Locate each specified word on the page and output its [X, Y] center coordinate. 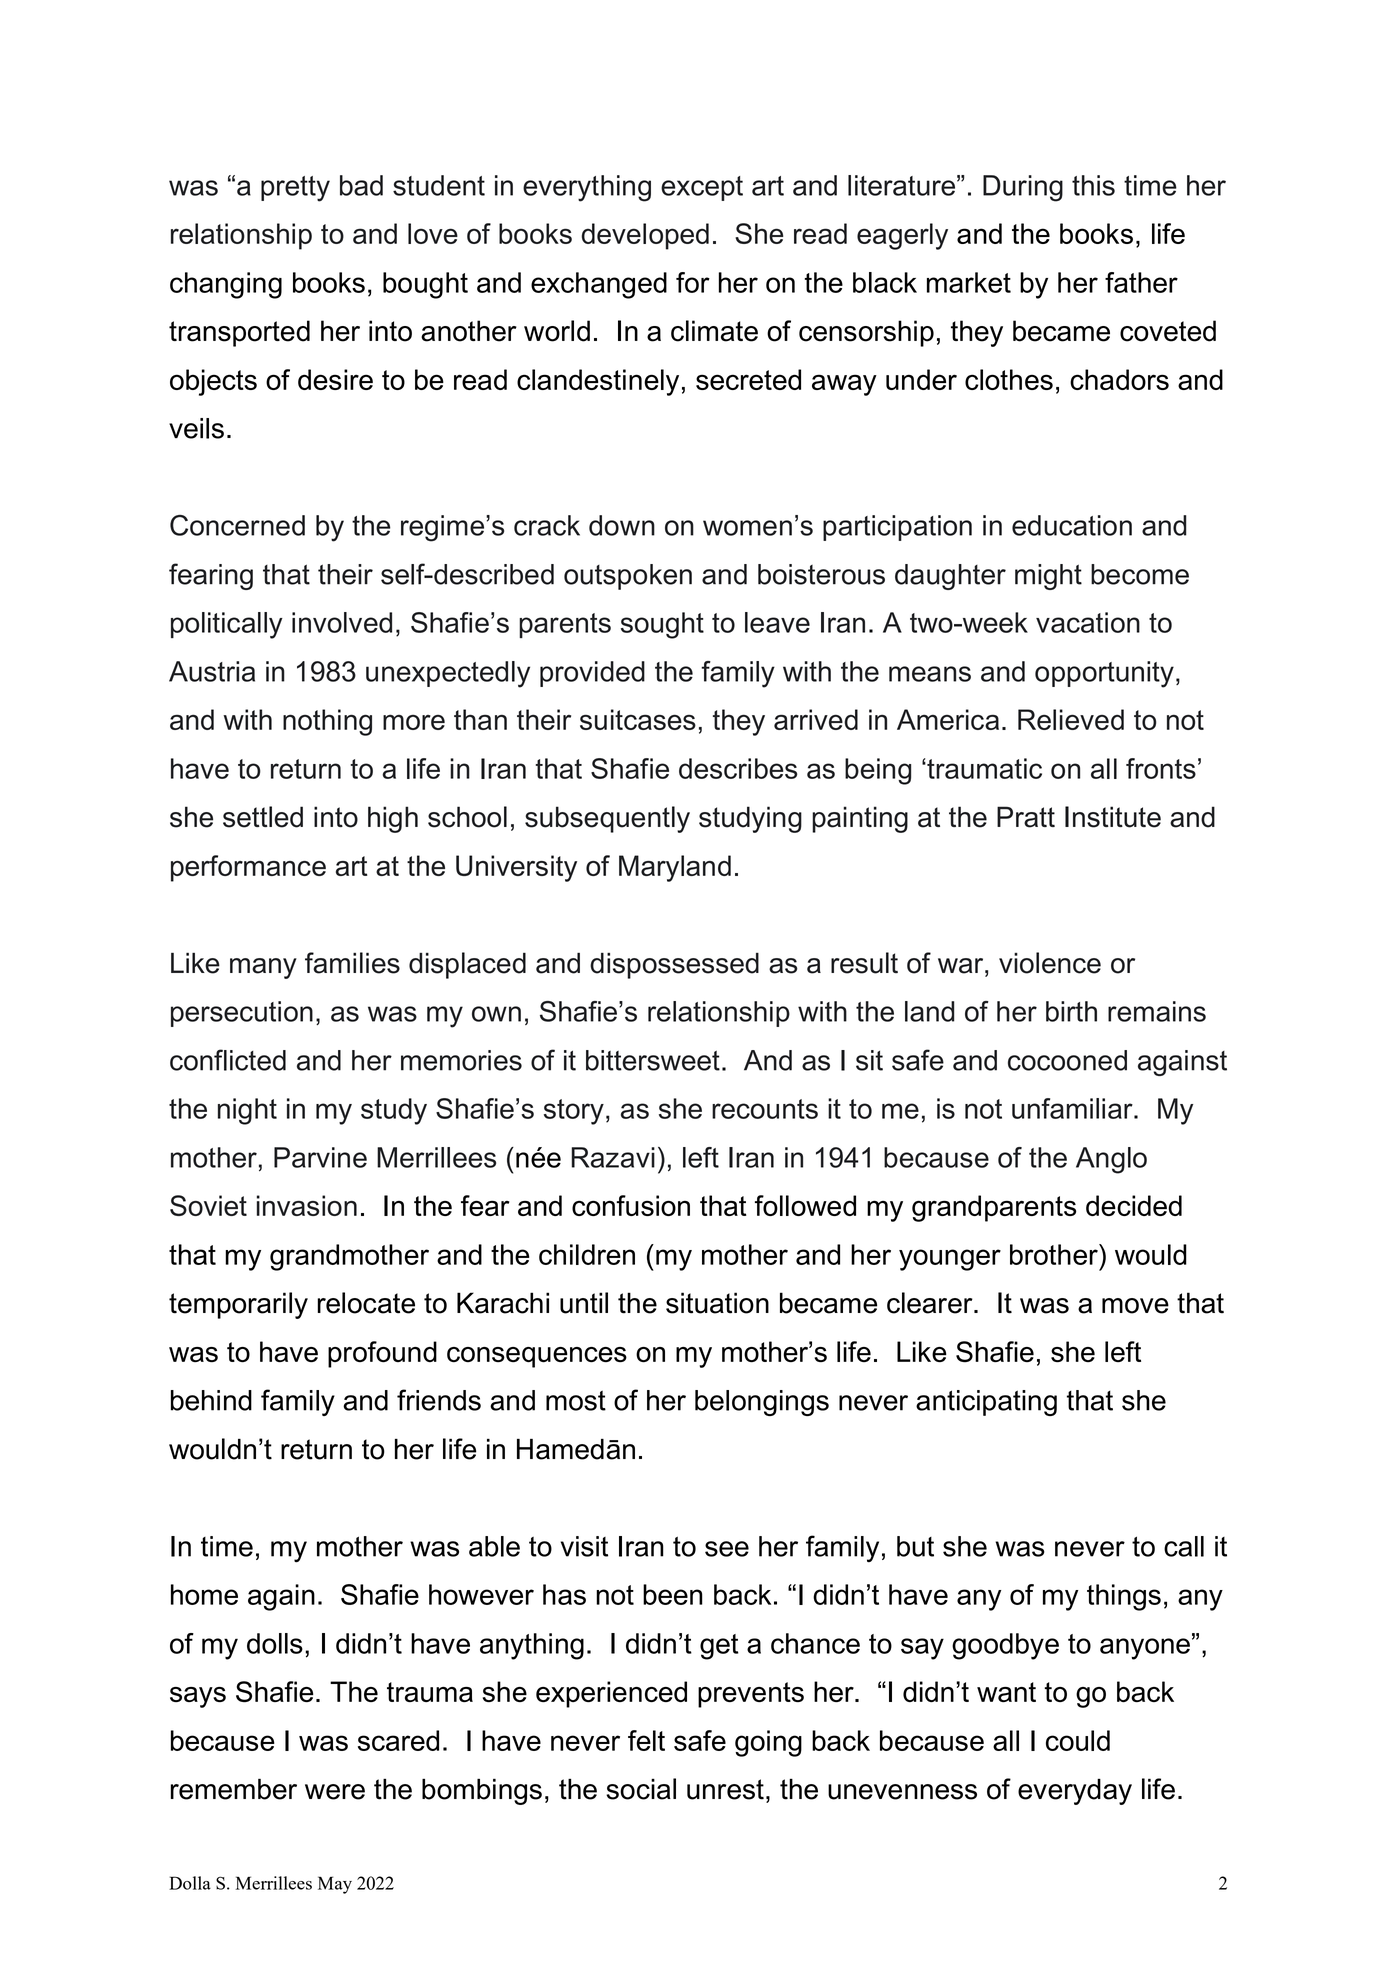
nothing [327, 722]
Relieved [1071, 719]
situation [717, 1303]
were [335, 1792]
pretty [295, 189]
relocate [366, 1303]
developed [645, 236]
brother [1055, 1254]
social [641, 1789]
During [1023, 188]
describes [738, 768]
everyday [1075, 1792]
